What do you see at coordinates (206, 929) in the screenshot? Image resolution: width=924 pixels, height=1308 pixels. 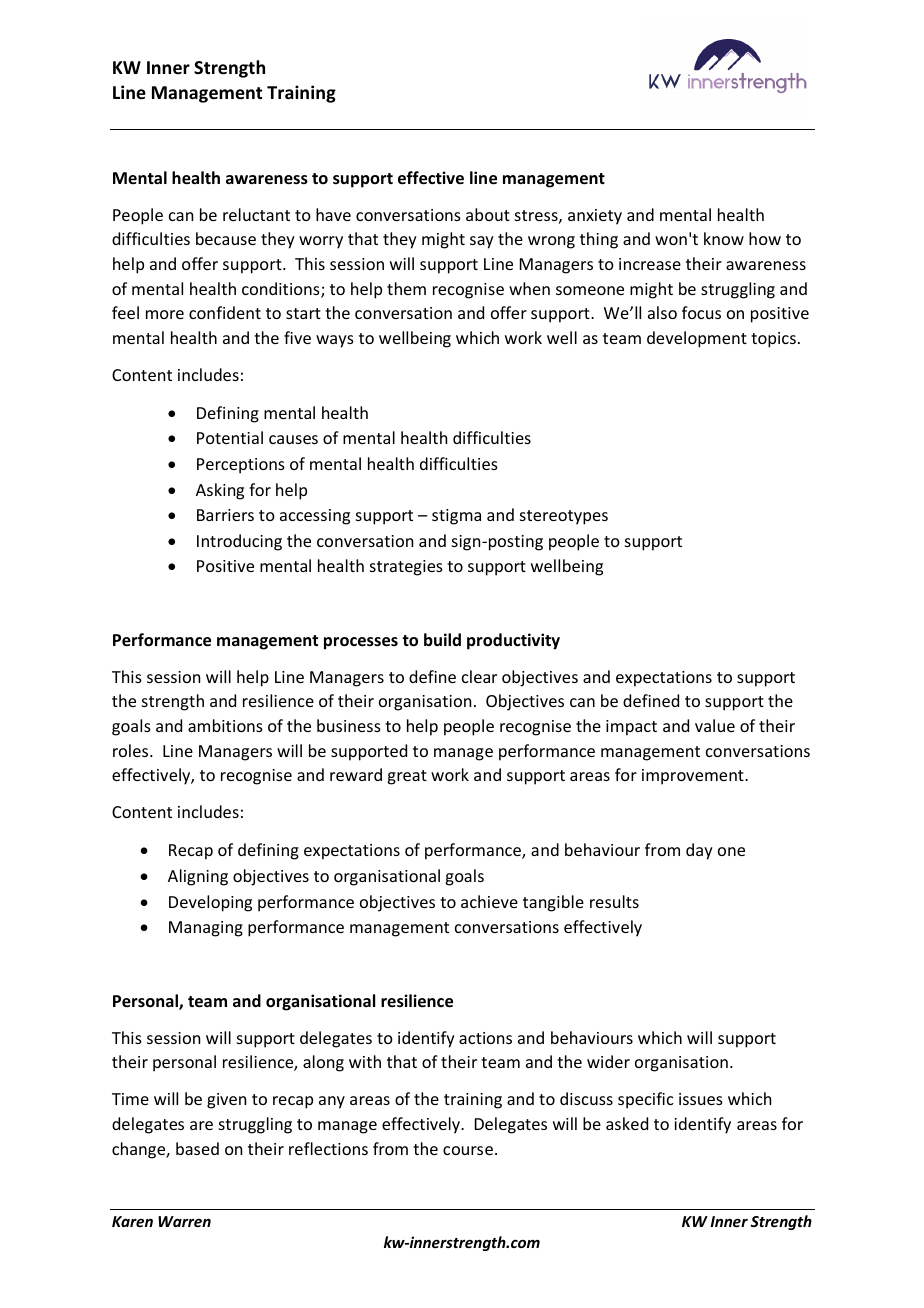 I see `Managing` at bounding box center [206, 929].
